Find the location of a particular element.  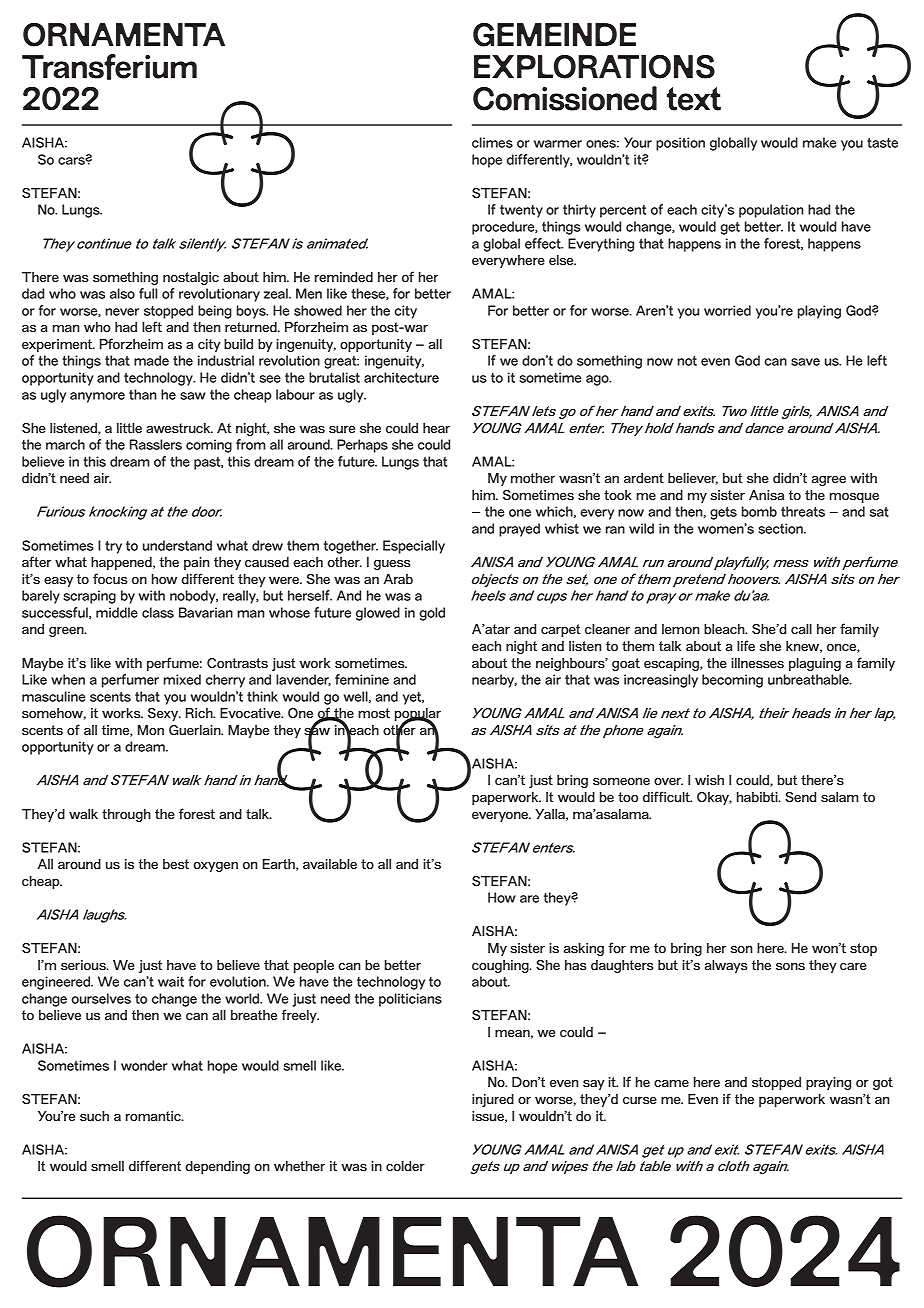

hear is located at coordinates (436, 428).
